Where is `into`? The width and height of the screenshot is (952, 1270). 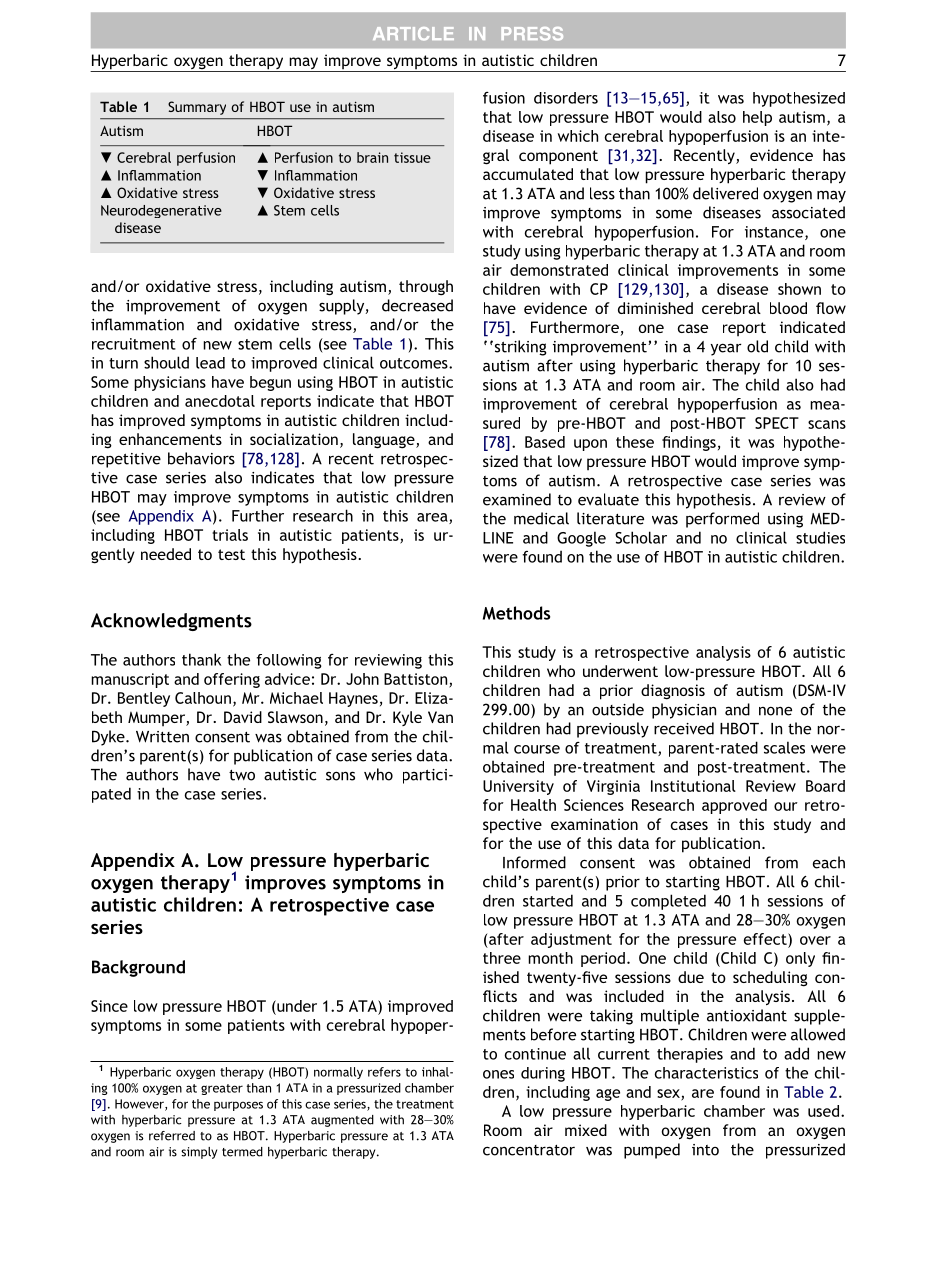 into is located at coordinates (705, 1150).
